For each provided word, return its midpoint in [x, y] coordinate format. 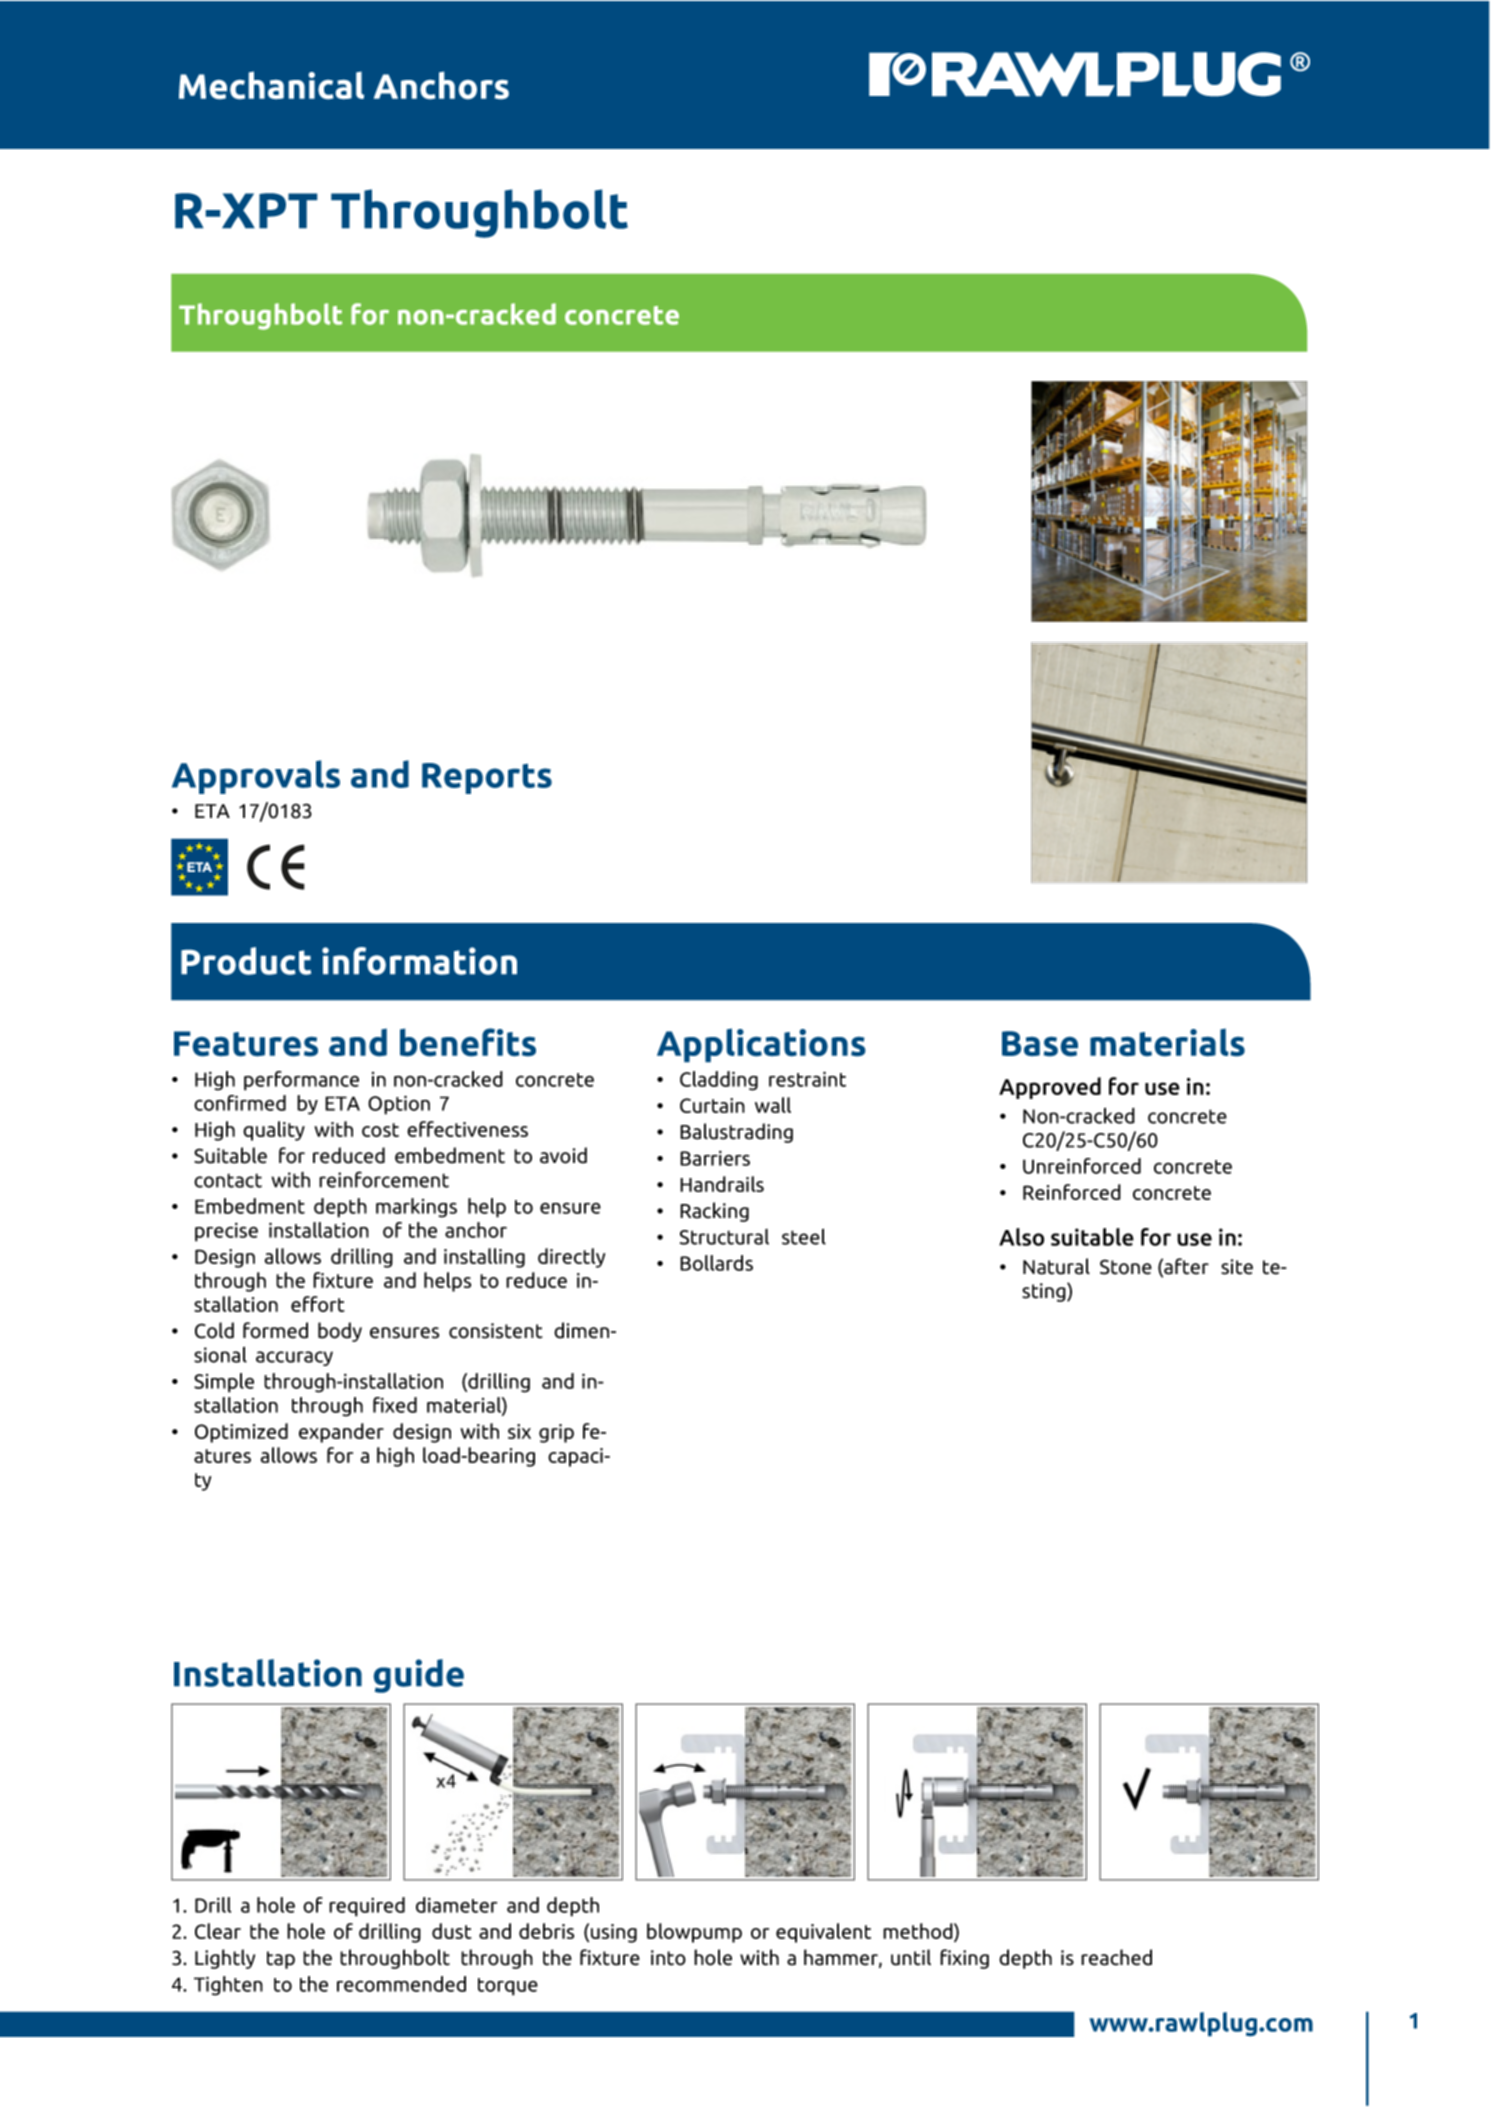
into [668, 1958]
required [367, 1907]
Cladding [719, 1081]
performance [301, 1081]
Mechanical [271, 85]
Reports [487, 778]
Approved [1050, 1088]
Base [1040, 1043]
